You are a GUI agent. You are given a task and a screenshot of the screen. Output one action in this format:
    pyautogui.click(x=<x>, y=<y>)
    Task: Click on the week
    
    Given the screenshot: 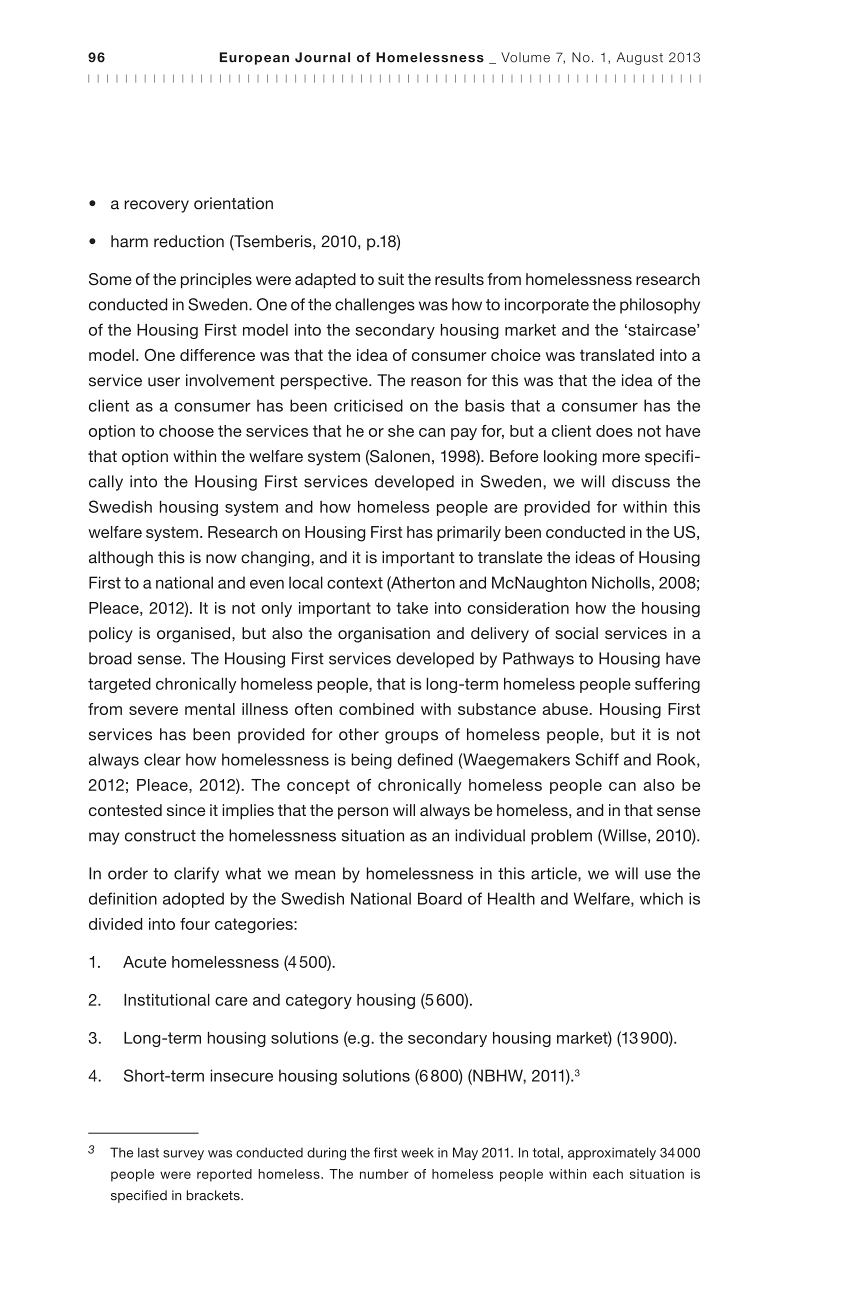 What is the action you would take?
    pyautogui.click(x=417, y=1152)
